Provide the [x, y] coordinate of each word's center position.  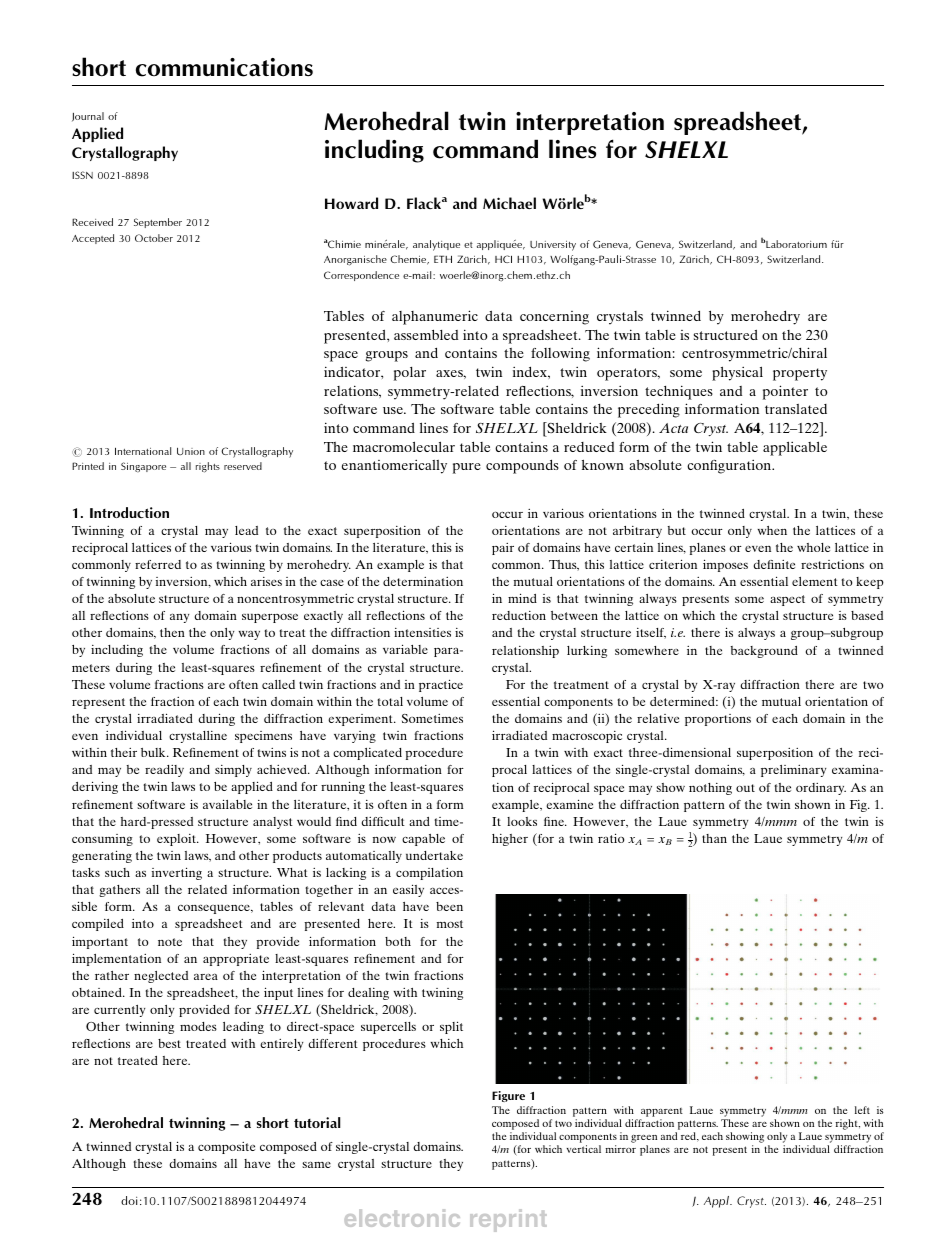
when [772, 530]
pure [467, 468]
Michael [509, 203]
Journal [88, 117]
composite [226, 1148]
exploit [177, 840]
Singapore [143, 467]
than [714, 838]
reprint [508, 1220]
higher [510, 840]
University [553, 246]
